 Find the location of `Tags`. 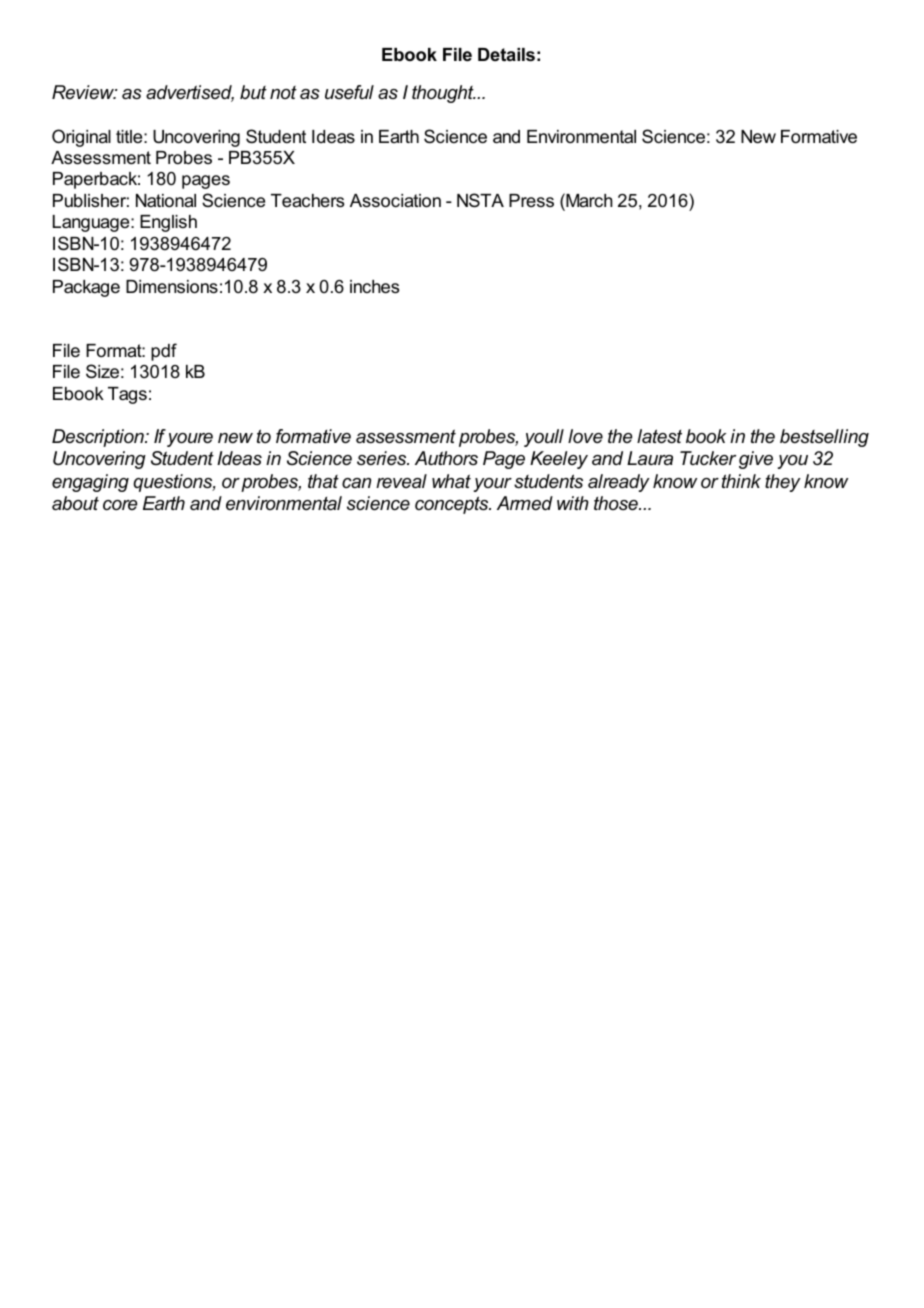

Tags is located at coordinates (127, 395).
